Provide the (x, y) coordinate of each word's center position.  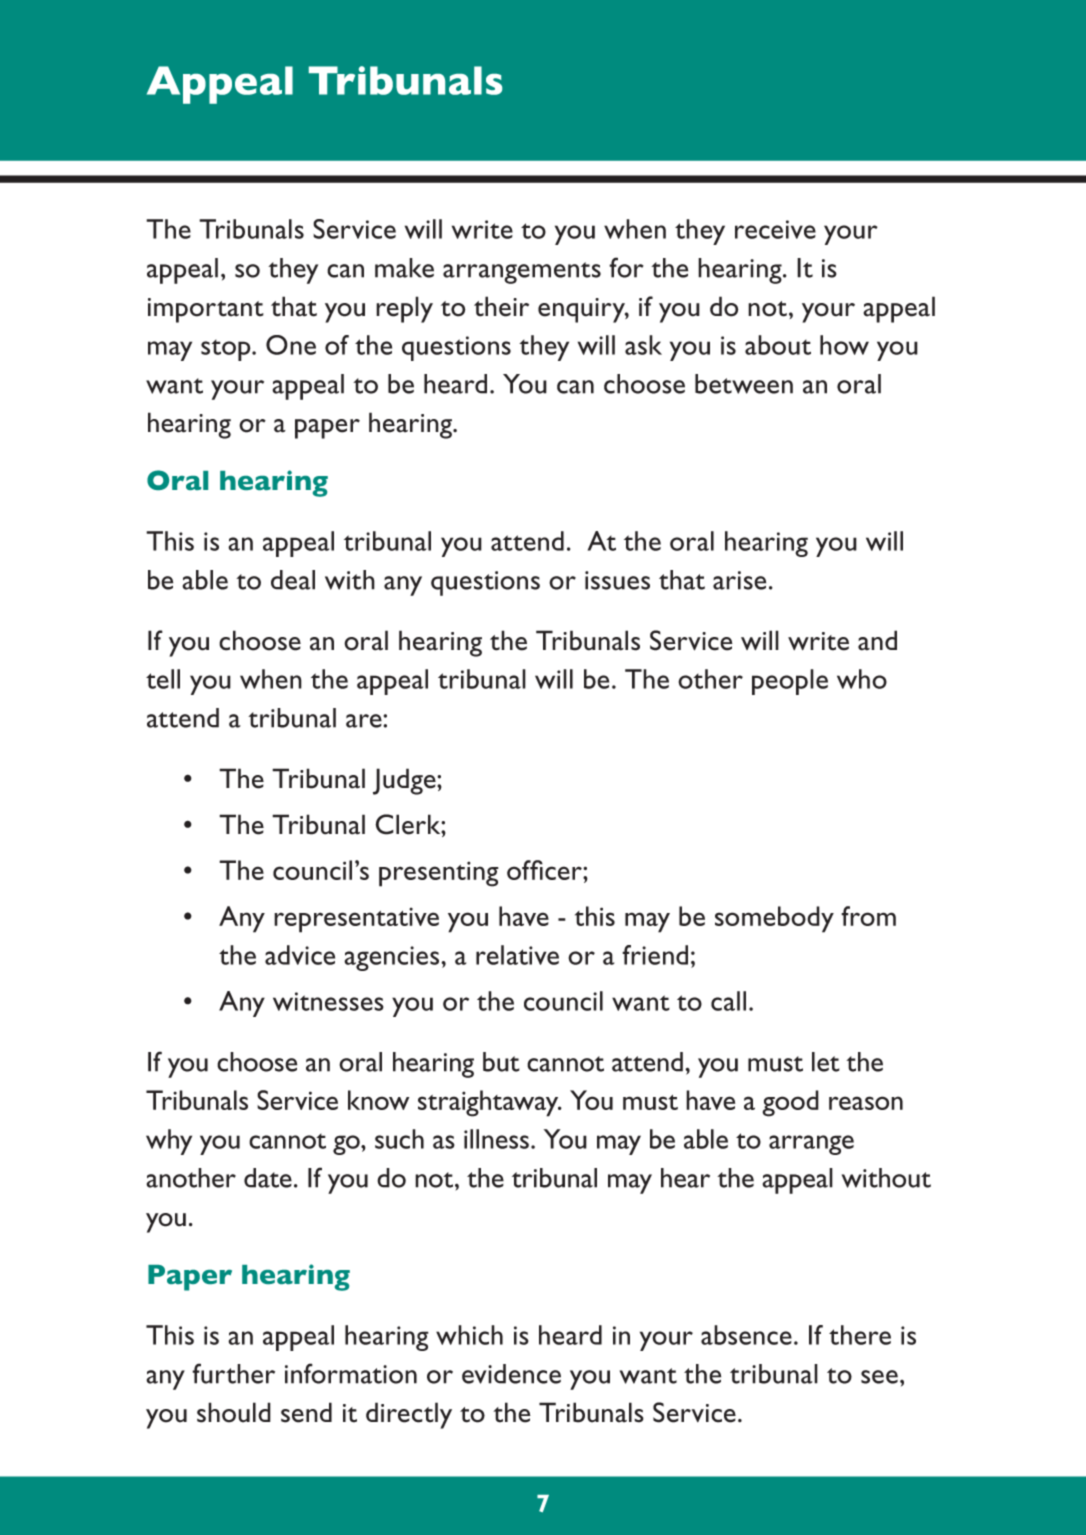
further (233, 1373)
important (206, 310)
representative (356, 920)
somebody (774, 919)
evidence (511, 1374)
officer (545, 870)
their (501, 306)
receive (775, 229)
